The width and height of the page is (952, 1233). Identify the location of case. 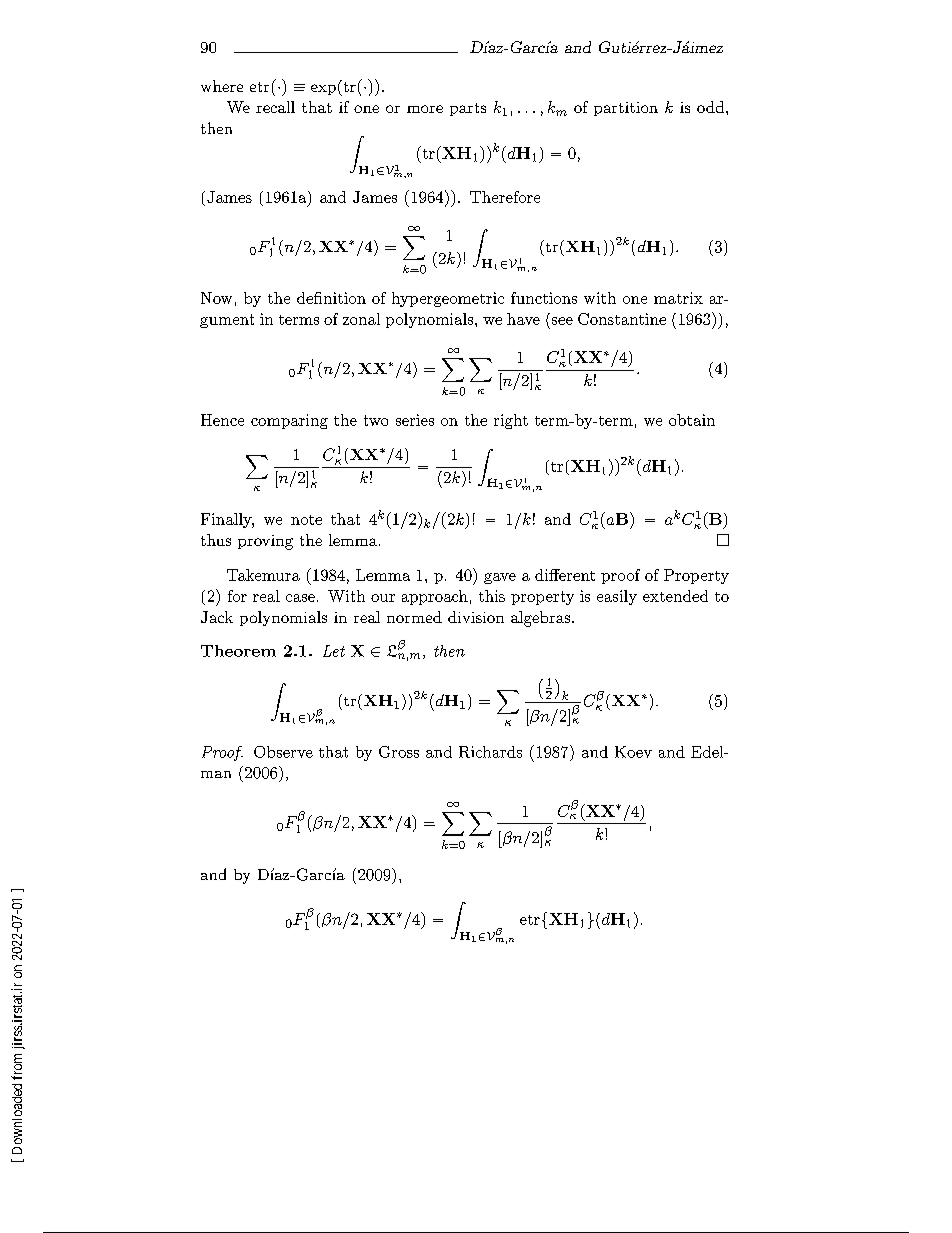
(300, 598).
